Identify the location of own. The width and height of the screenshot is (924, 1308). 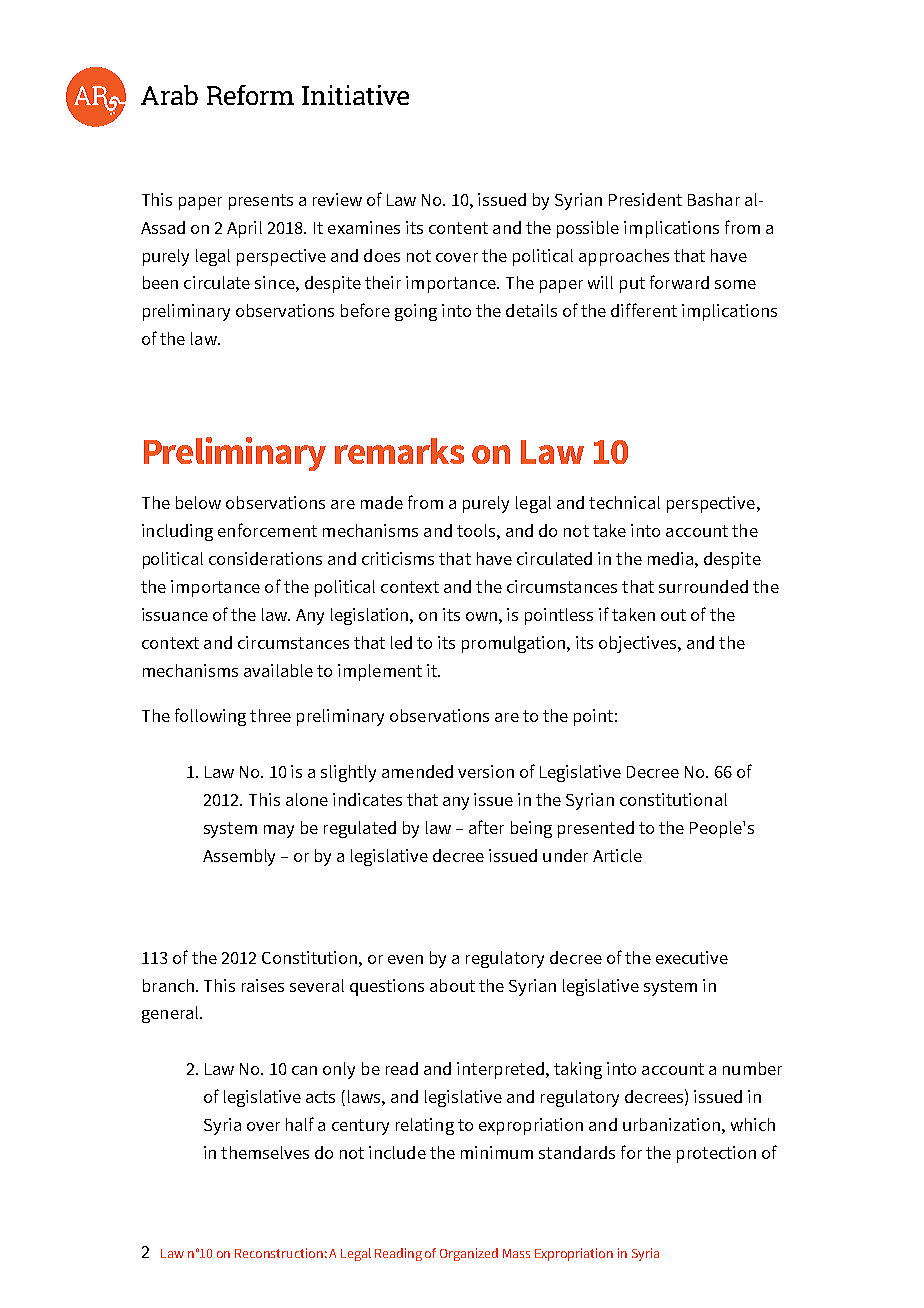
(483, 616).
